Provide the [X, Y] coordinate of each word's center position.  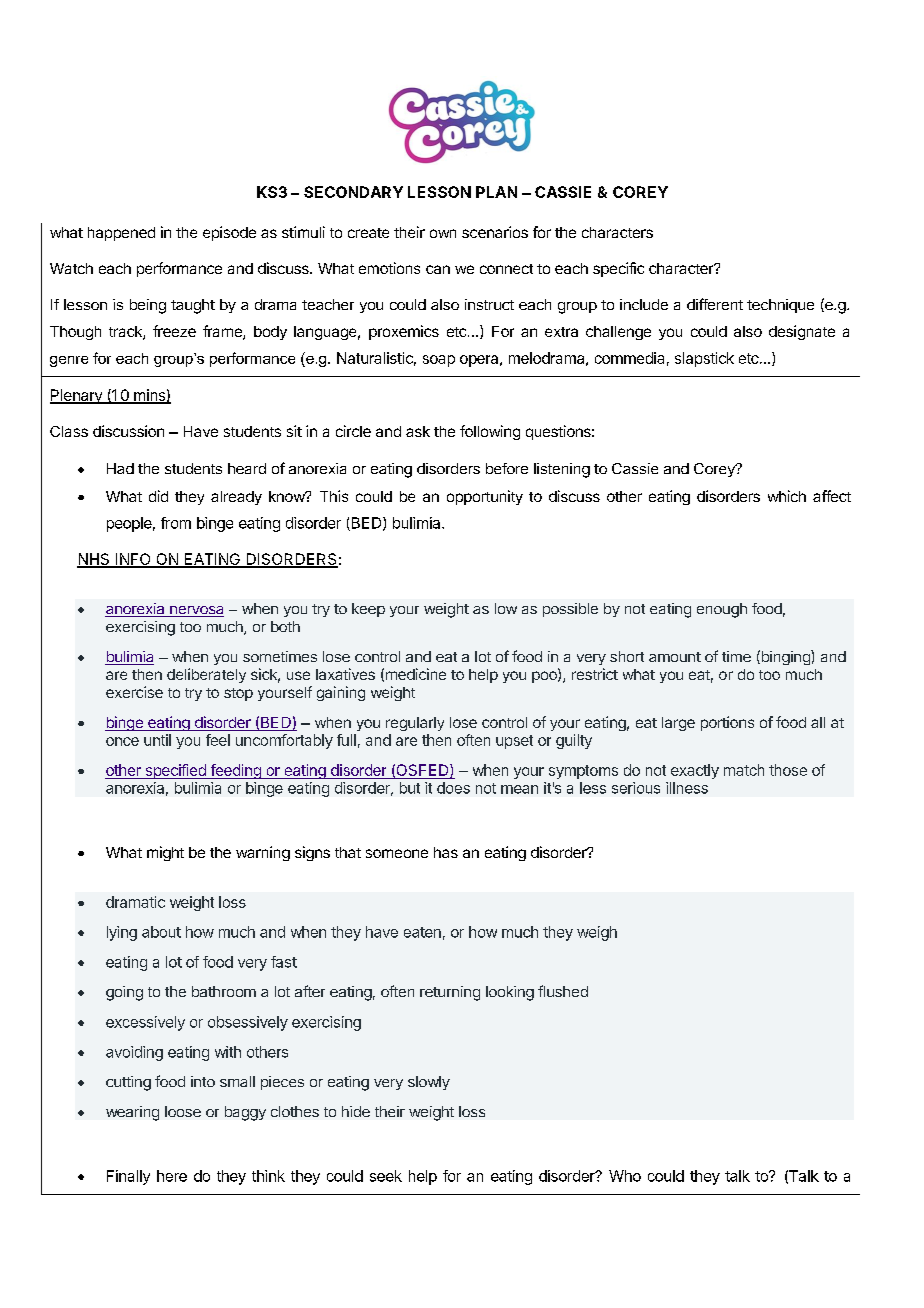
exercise [134, 692]
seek [386, 1176]
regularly [415, 724]
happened [121, 234]
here [172, 1176]
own [443, 233]
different [715, 304]
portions [727, 723]
